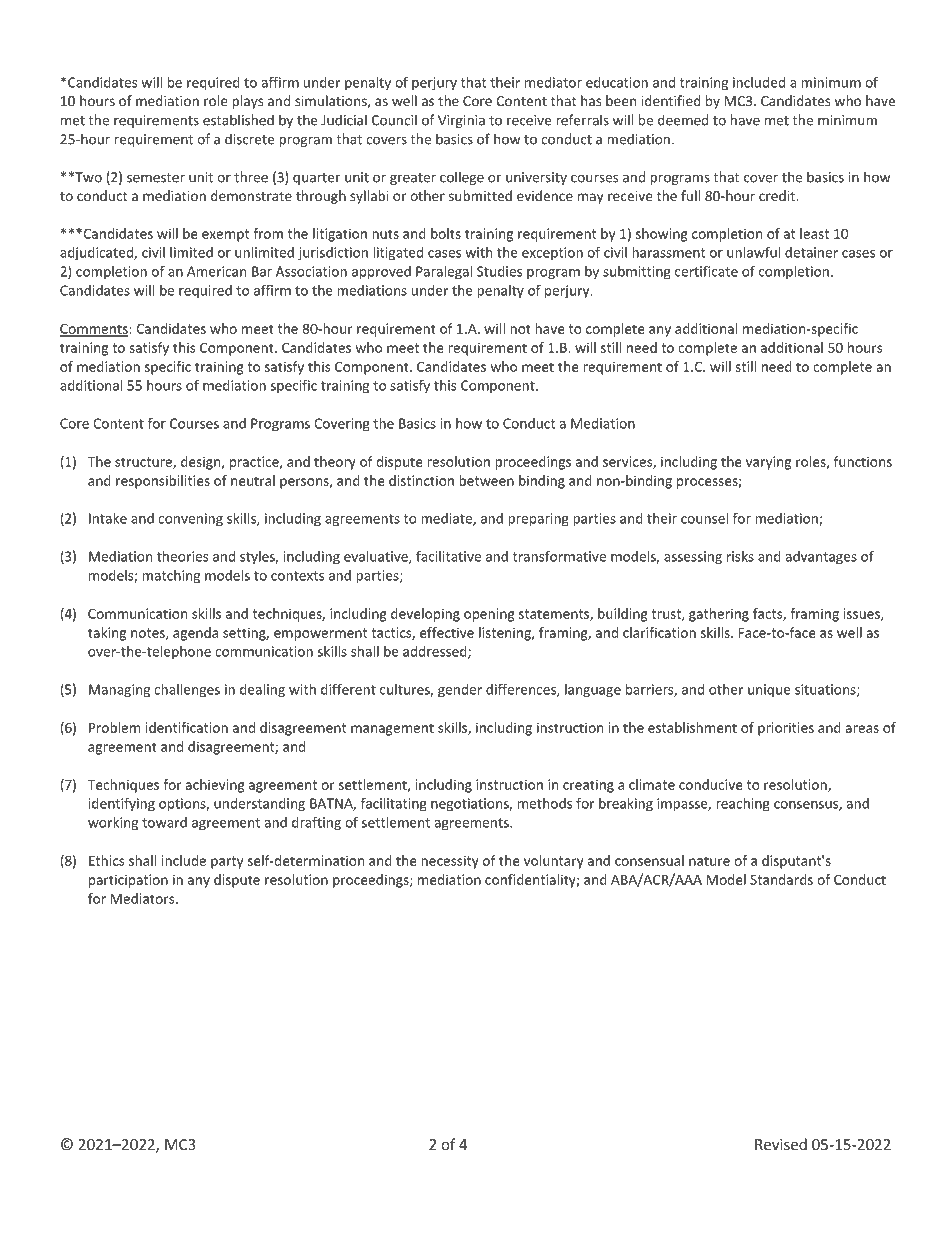 Image resolution: width=952 pixels, height=1233 pixels. I want to click on varying, so click(768, 463).
